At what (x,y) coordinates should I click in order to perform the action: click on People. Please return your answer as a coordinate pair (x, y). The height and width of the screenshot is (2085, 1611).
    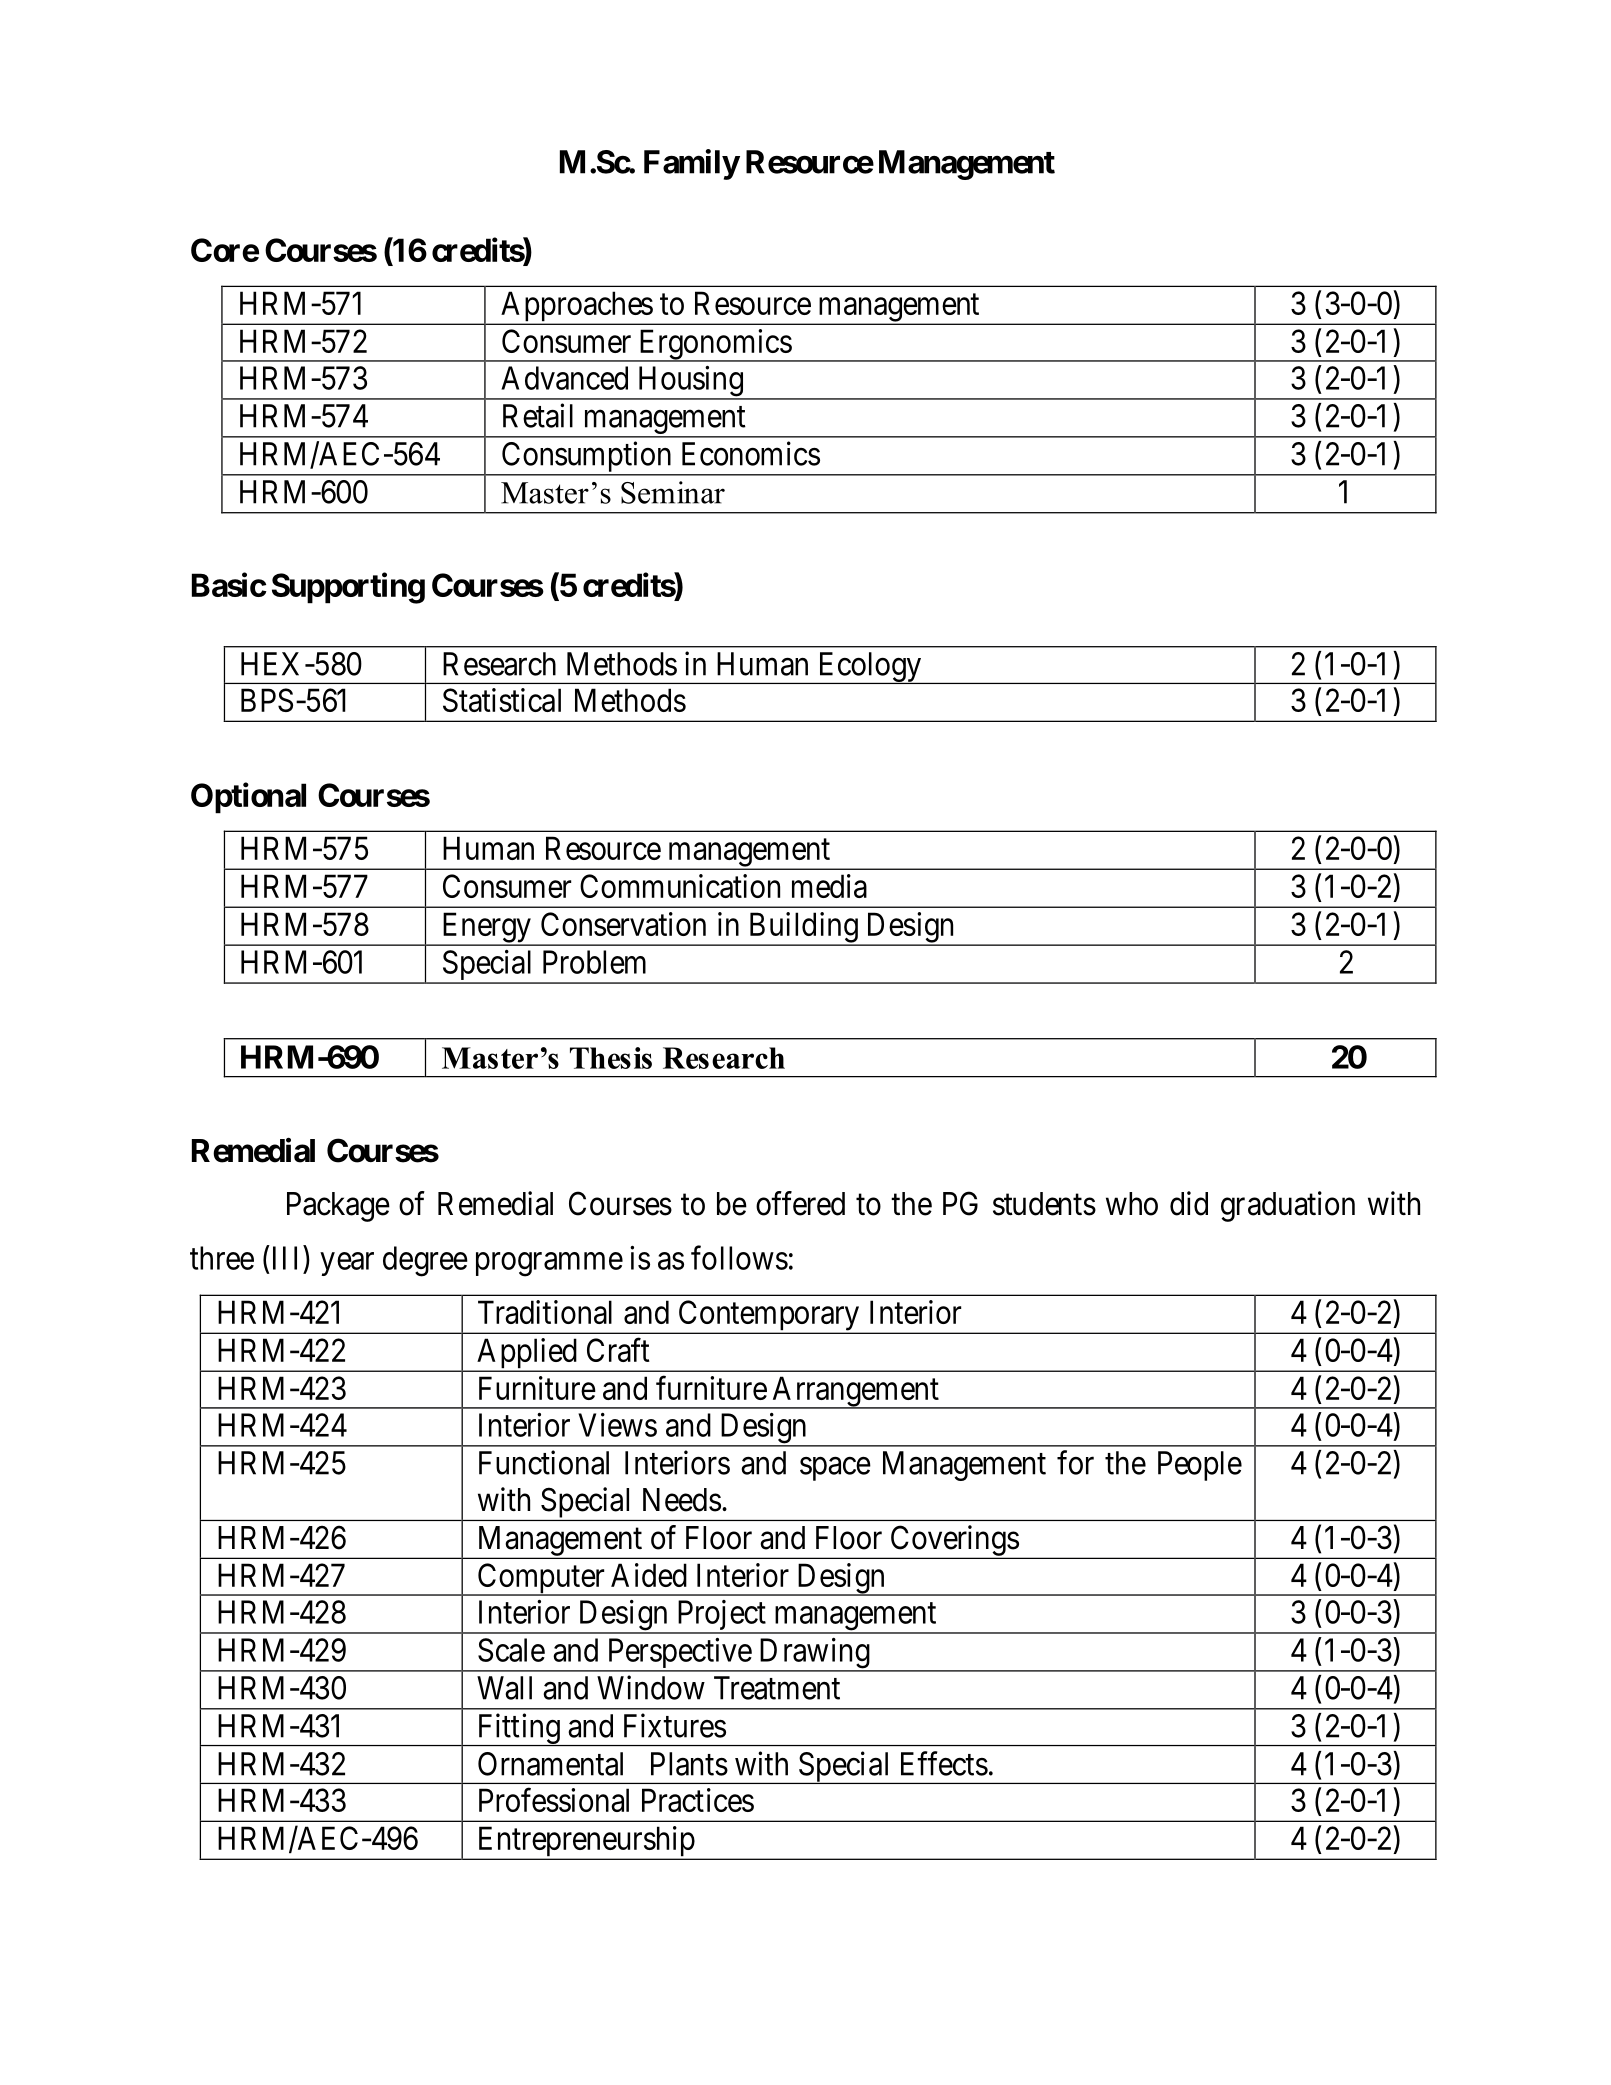
    Looking at the image, I should click on (1200, 1466).
